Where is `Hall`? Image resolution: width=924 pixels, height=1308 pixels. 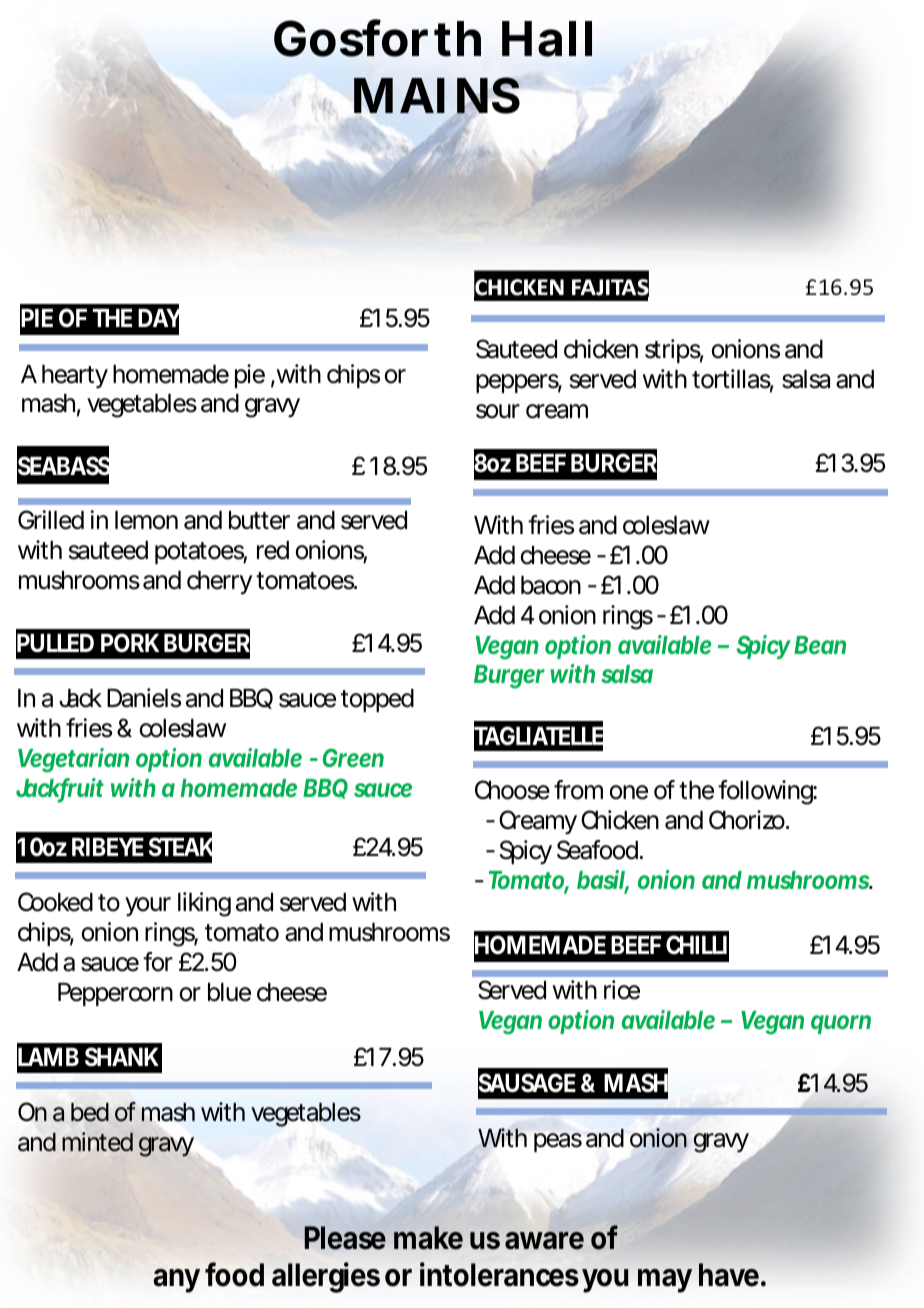
Hall is located at coordinates (547, 39).
